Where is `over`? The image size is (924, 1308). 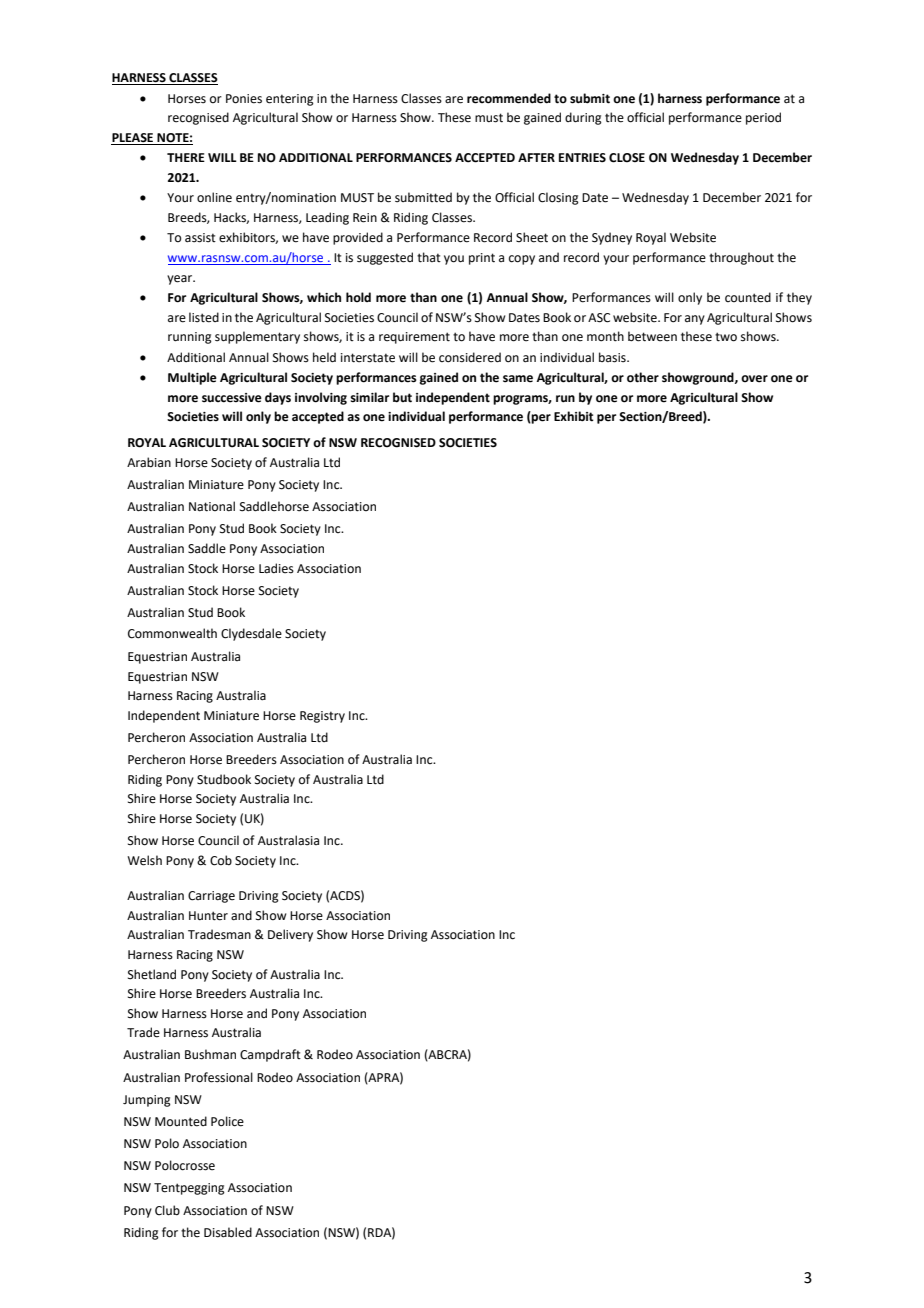
over is located at coordinates (754, 379).
